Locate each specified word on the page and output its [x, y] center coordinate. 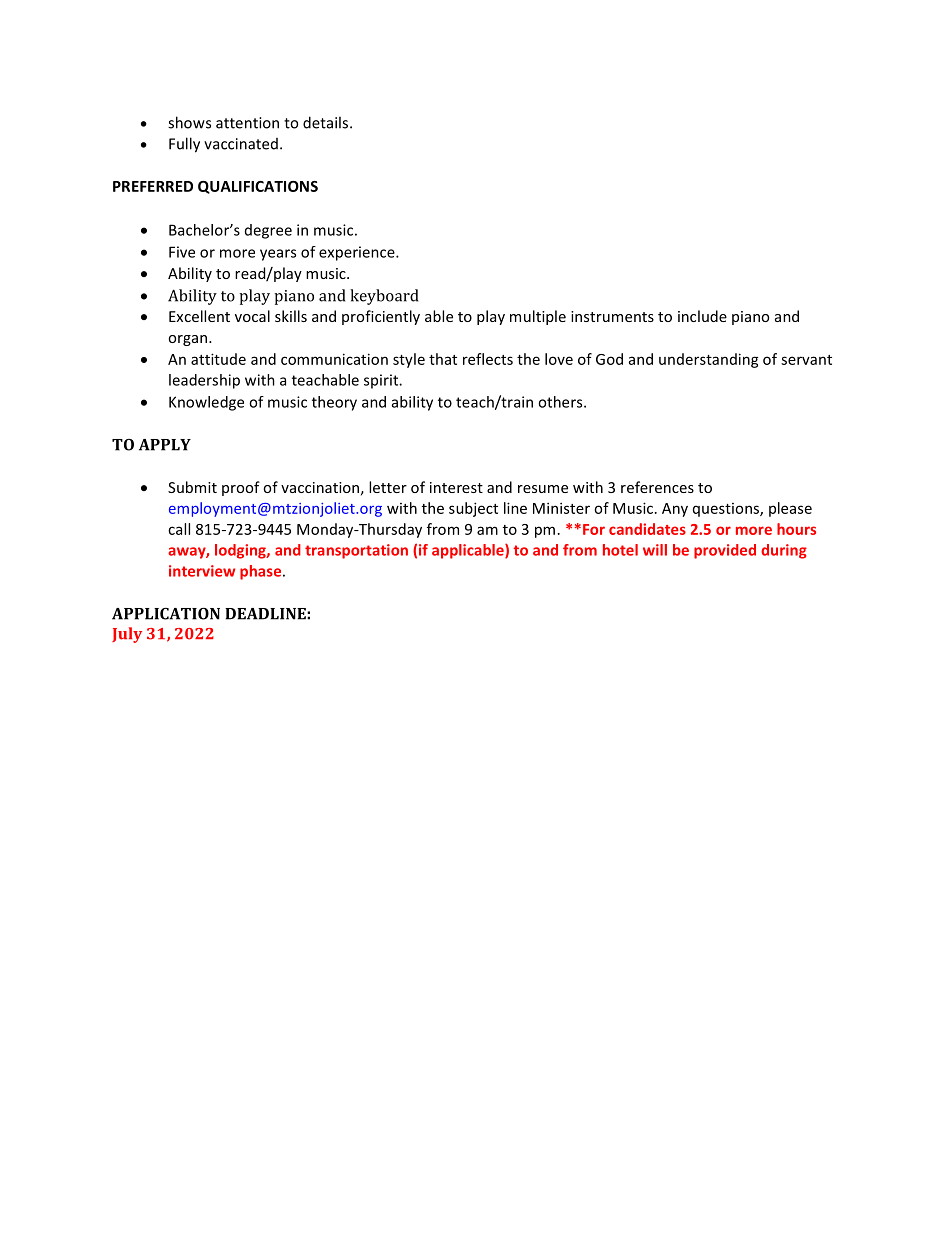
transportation [356, 551]
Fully [184, 145]
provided [725, 551]
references [657, 487]
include [702, 316]
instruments [612, 316]
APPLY [165, 445]
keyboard [384, 297]
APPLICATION [166, 613]
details [327, 122]
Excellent [199, 316]
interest [456, 487]
